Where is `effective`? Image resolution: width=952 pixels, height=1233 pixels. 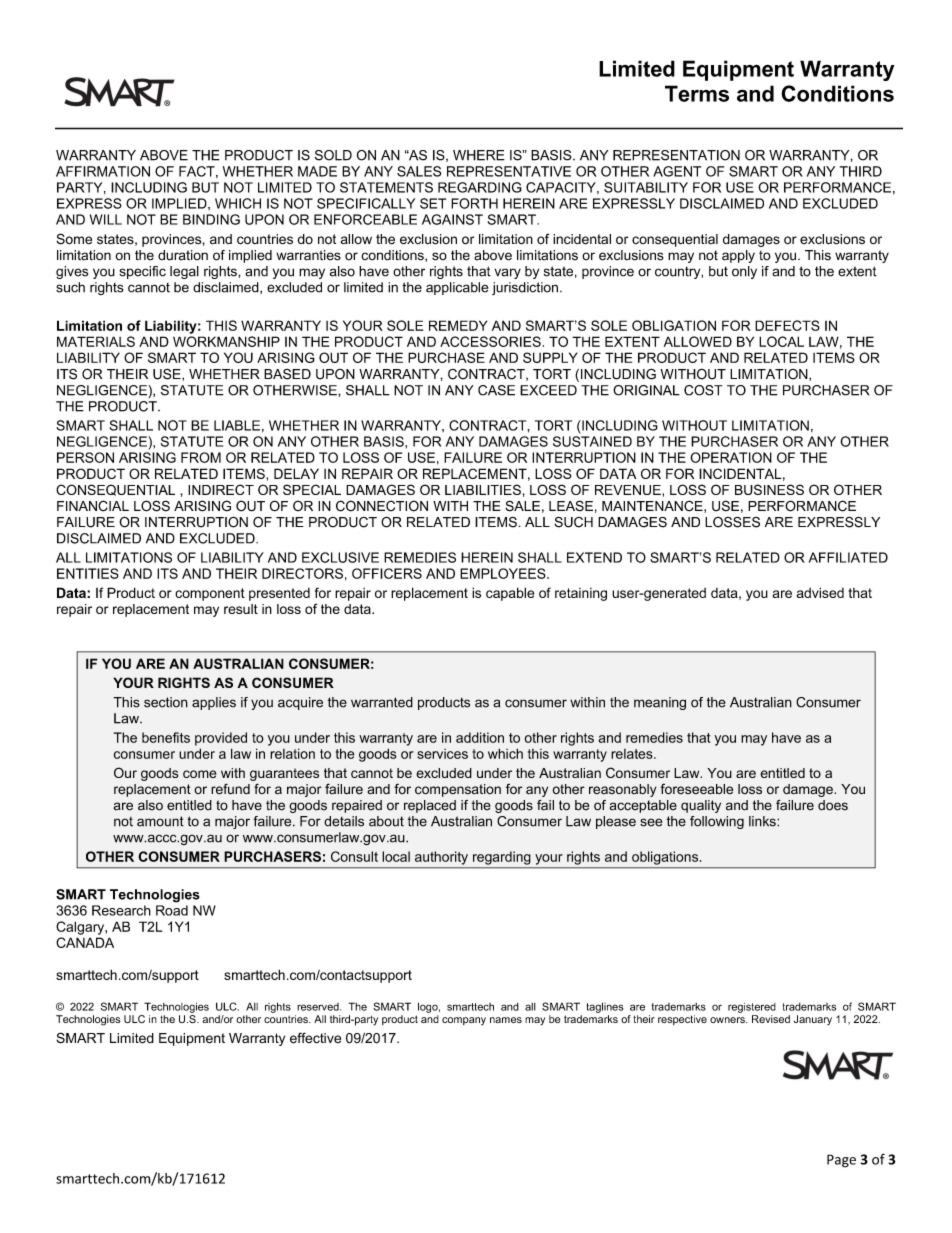
effective is located at coordinates (315, 1038).
